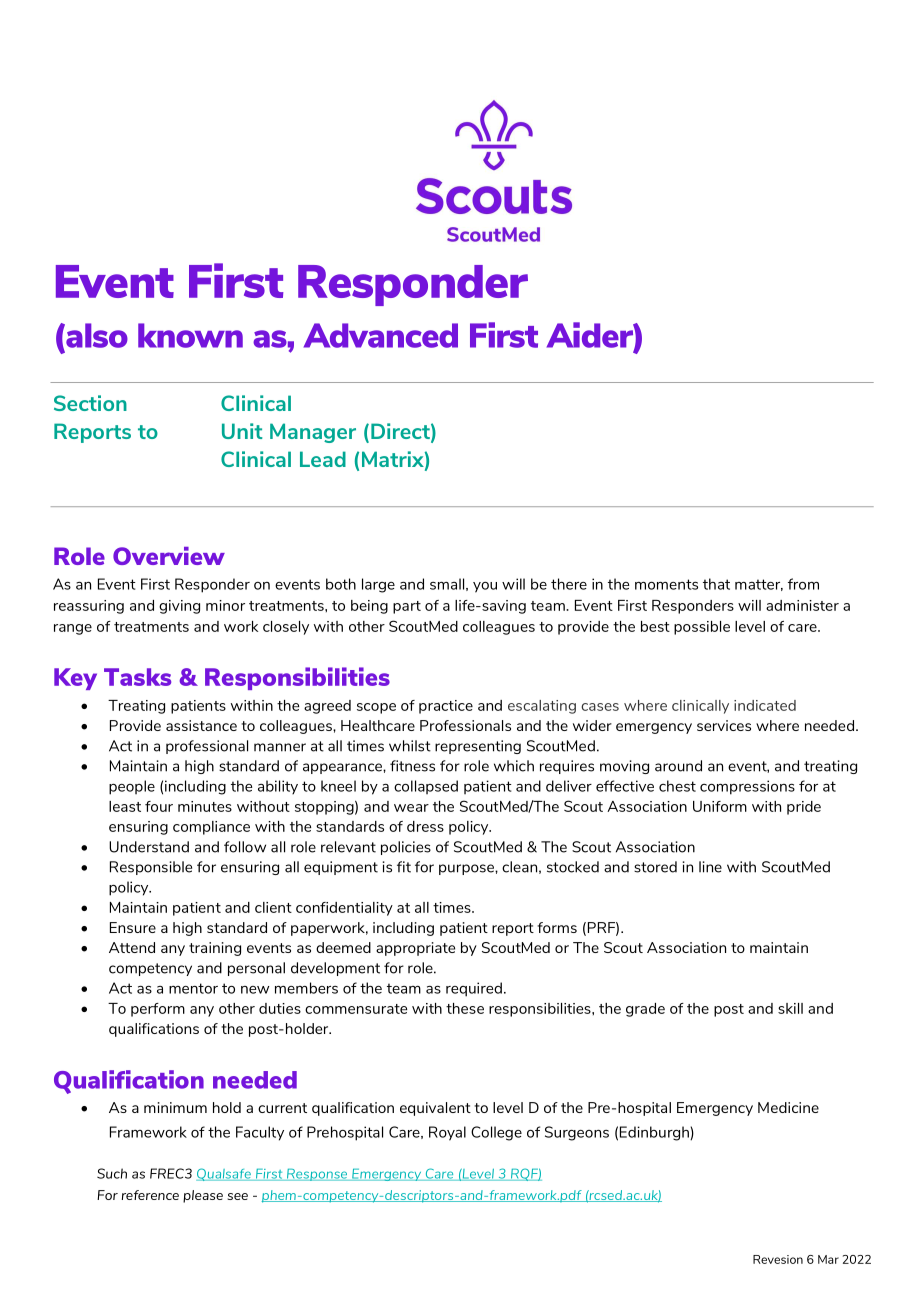  What do you see at coordinates (407, 607) in the screenshot?
I see `part` at bounding box center [407, 607].
